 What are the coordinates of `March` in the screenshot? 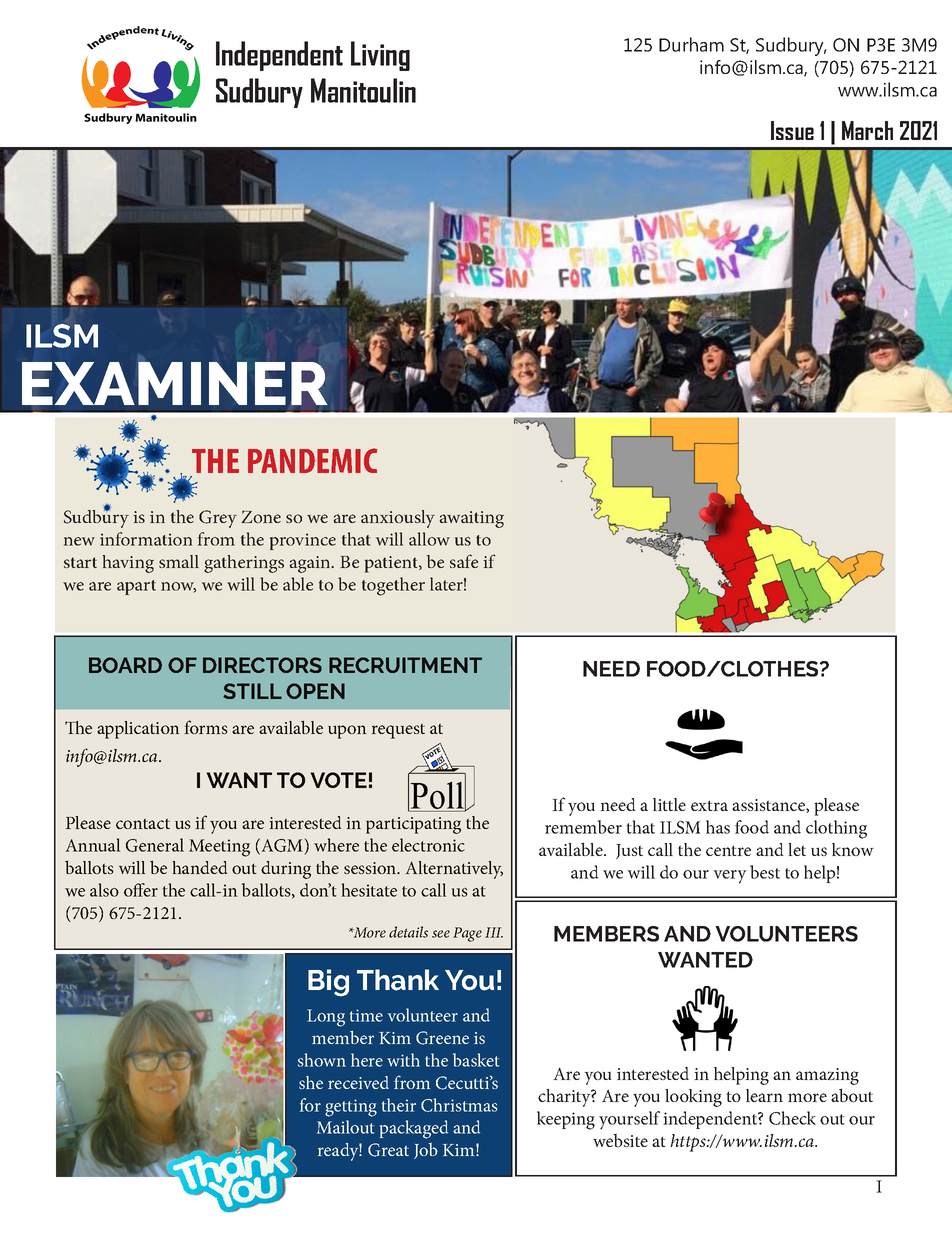 It's located at (867, 130).
